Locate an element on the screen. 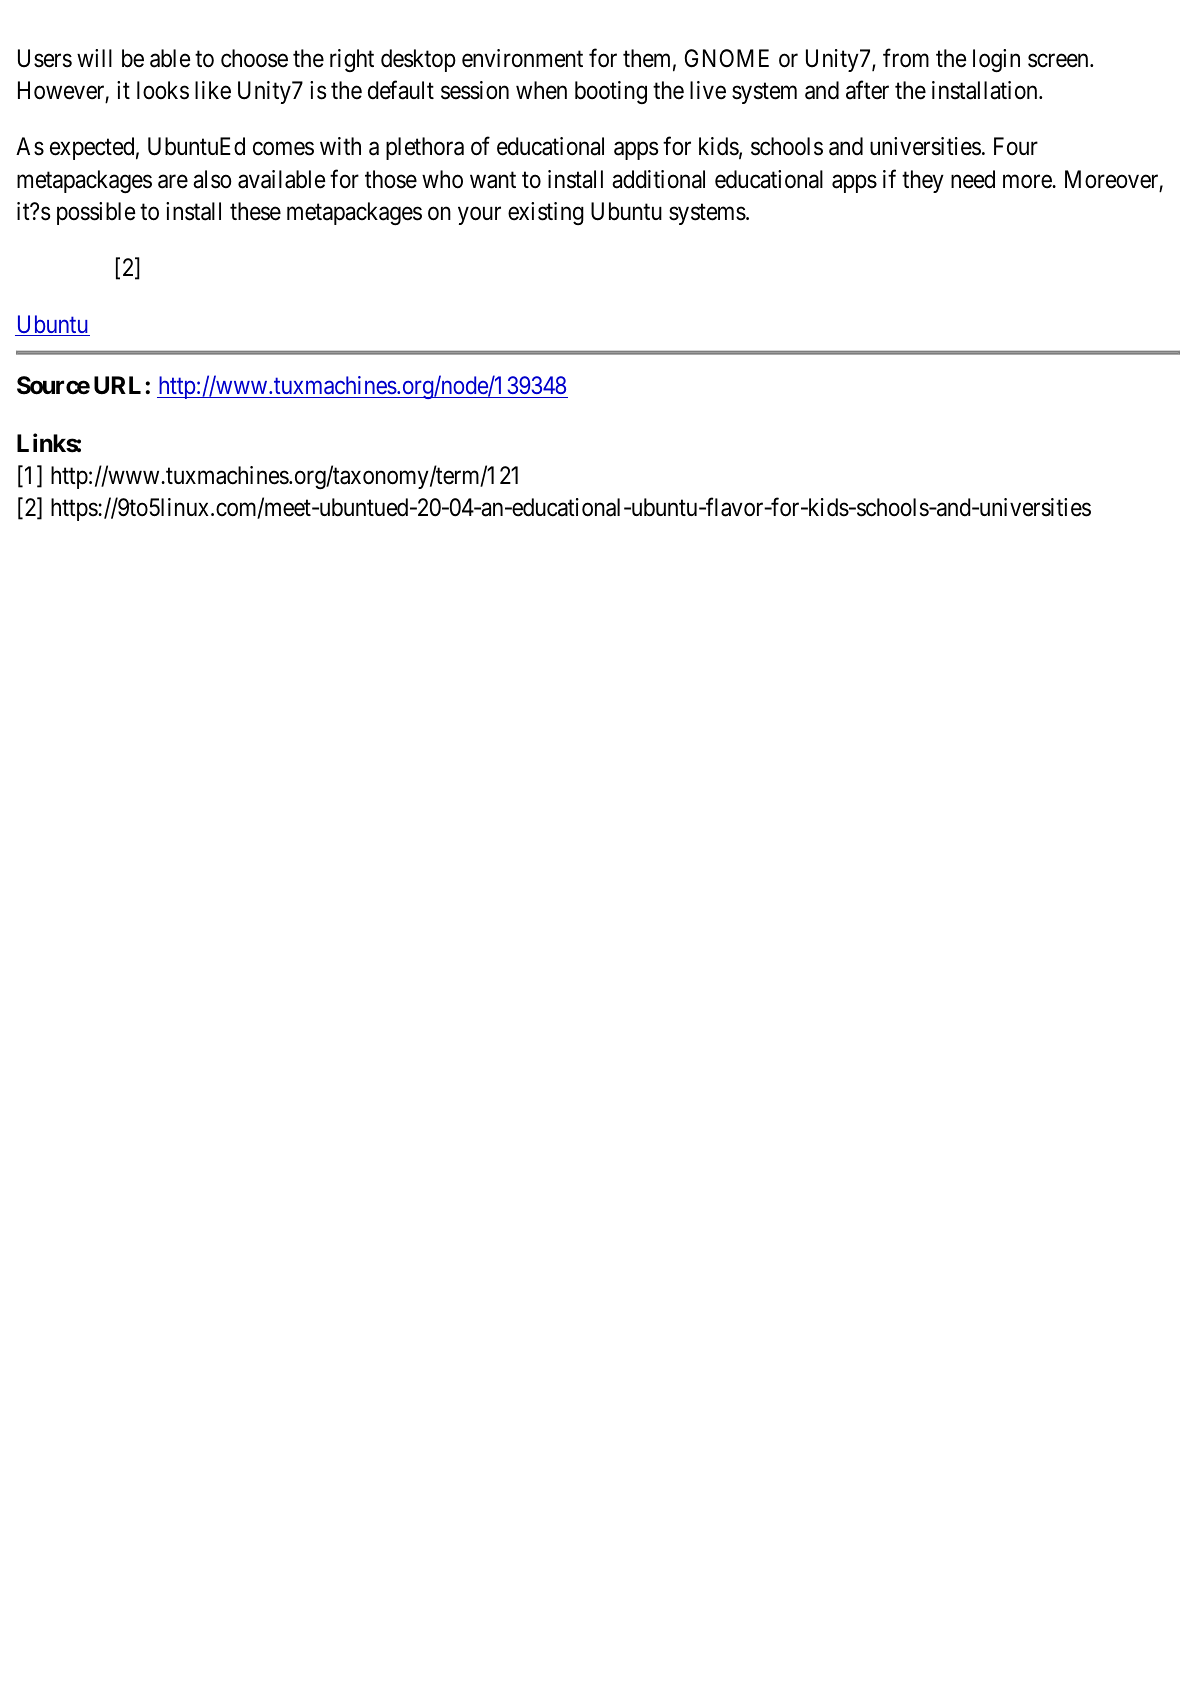 The width and height of the screenshot is (1196, 1692). choose is located at coordinates (254, 58).
